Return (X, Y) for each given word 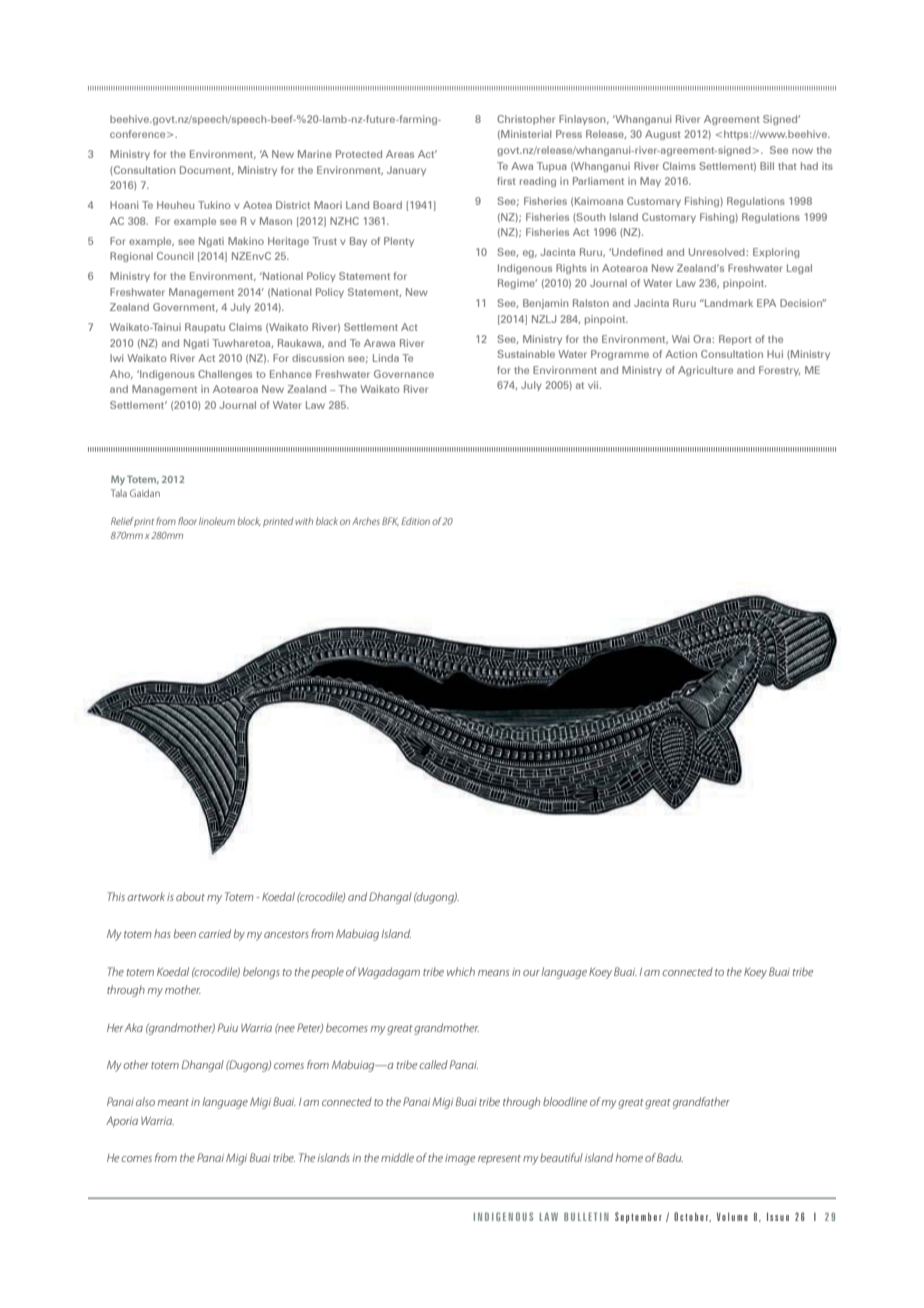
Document (207, 170)
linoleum (217, 521)
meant (173, 1102)
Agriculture (705, 371)
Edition (415, 521)
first (506, 181)
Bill (767, 166)
